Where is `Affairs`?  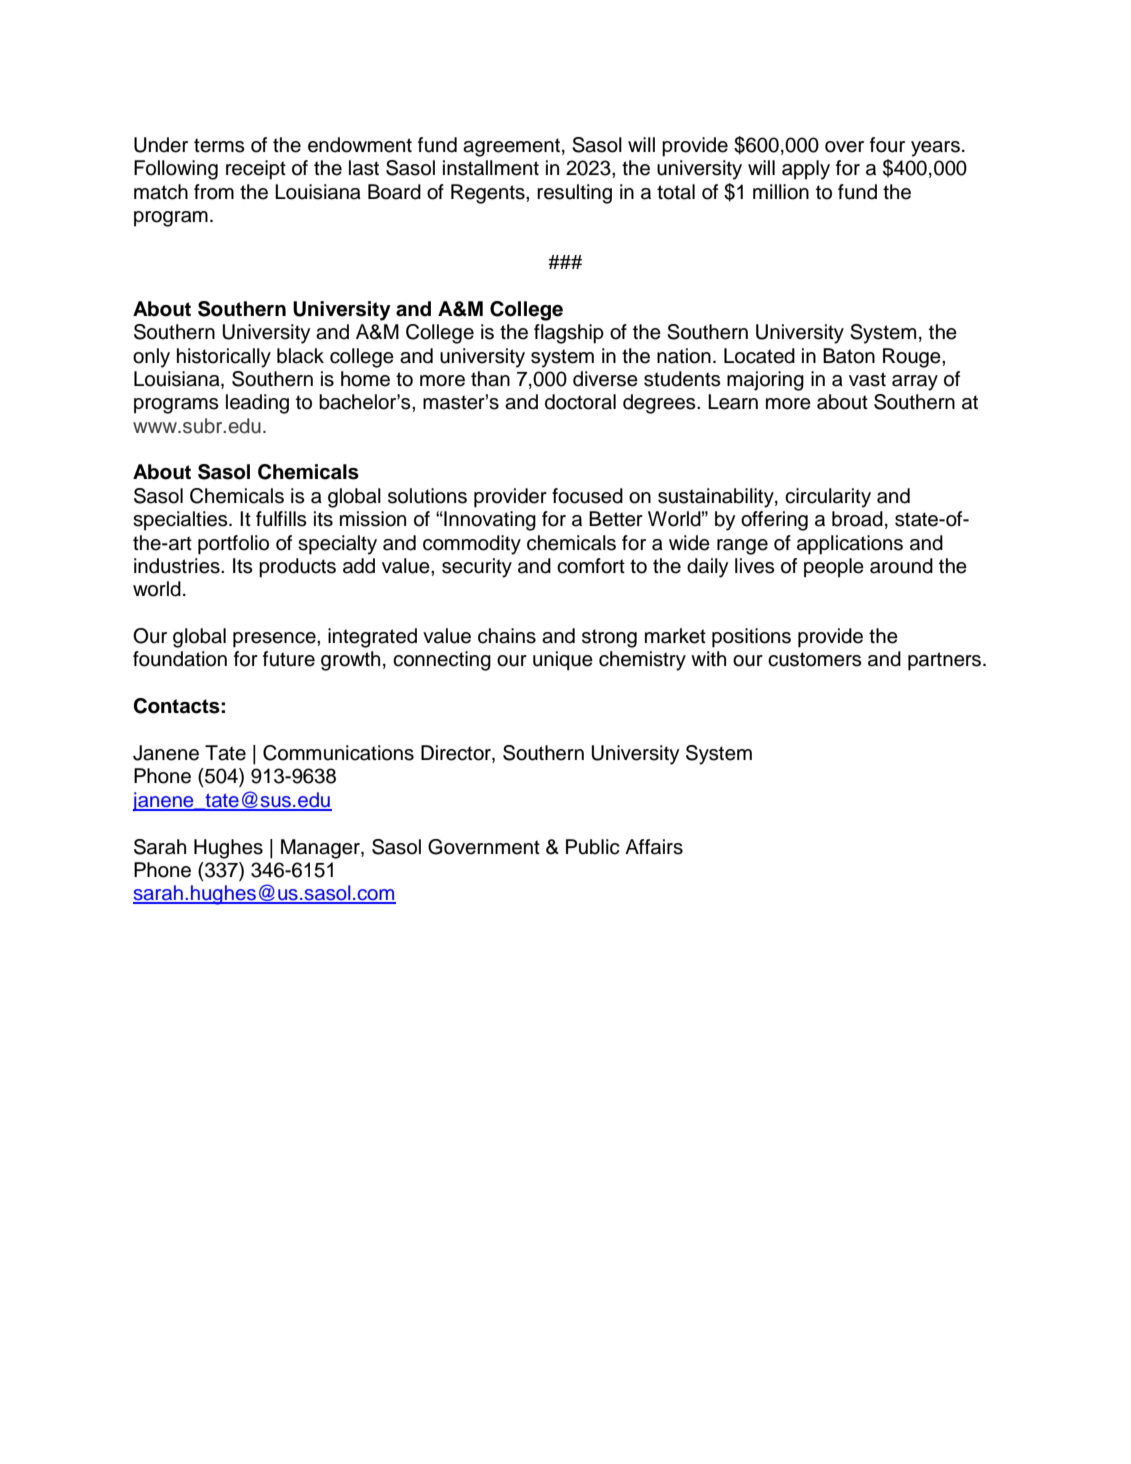
Affairs is located at coordinates (654, 847).
